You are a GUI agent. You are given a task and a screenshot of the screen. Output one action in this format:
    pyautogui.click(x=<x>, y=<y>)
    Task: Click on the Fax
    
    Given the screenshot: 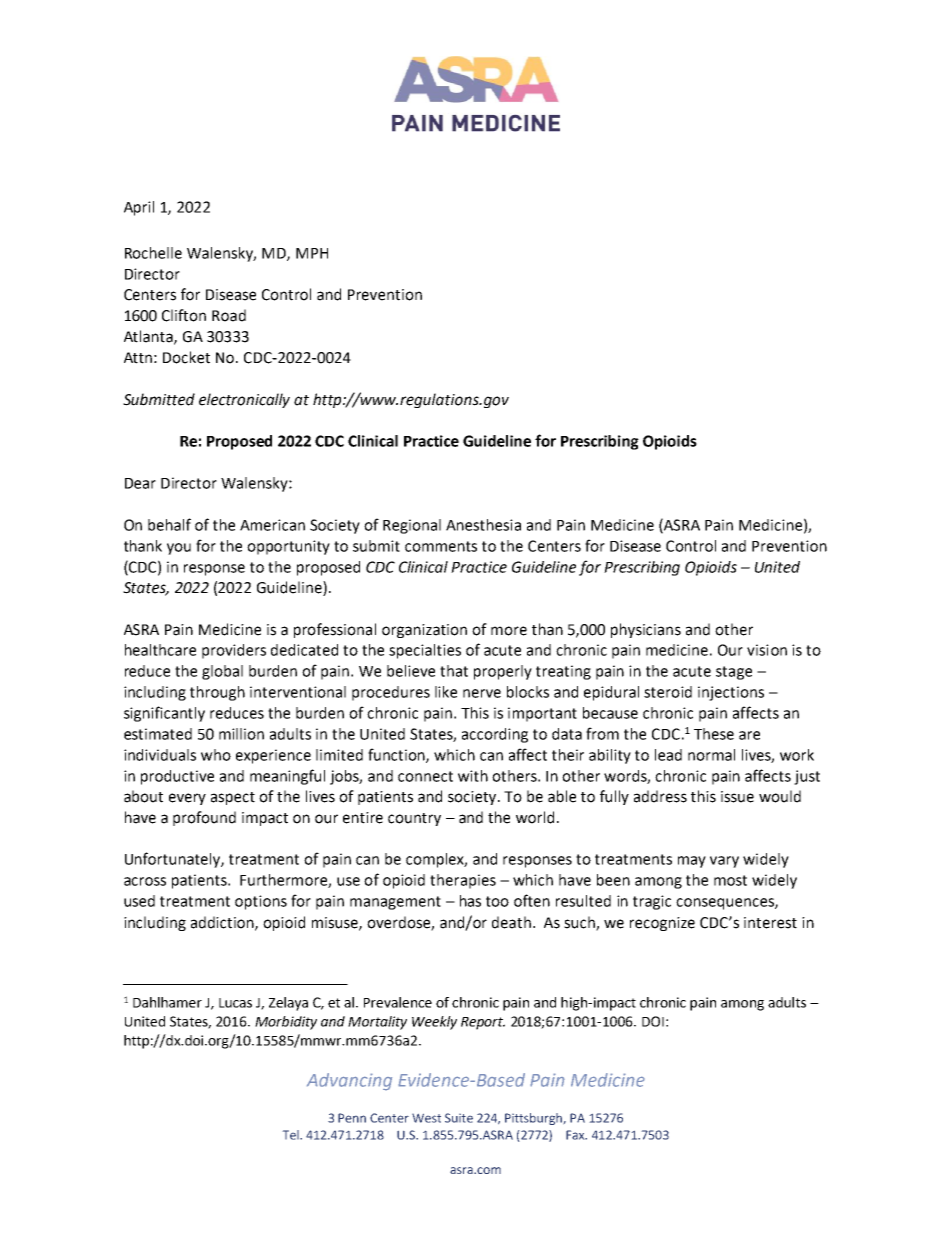 What is the action you would take?
    pyautogui.click(x=576, y=1135)
